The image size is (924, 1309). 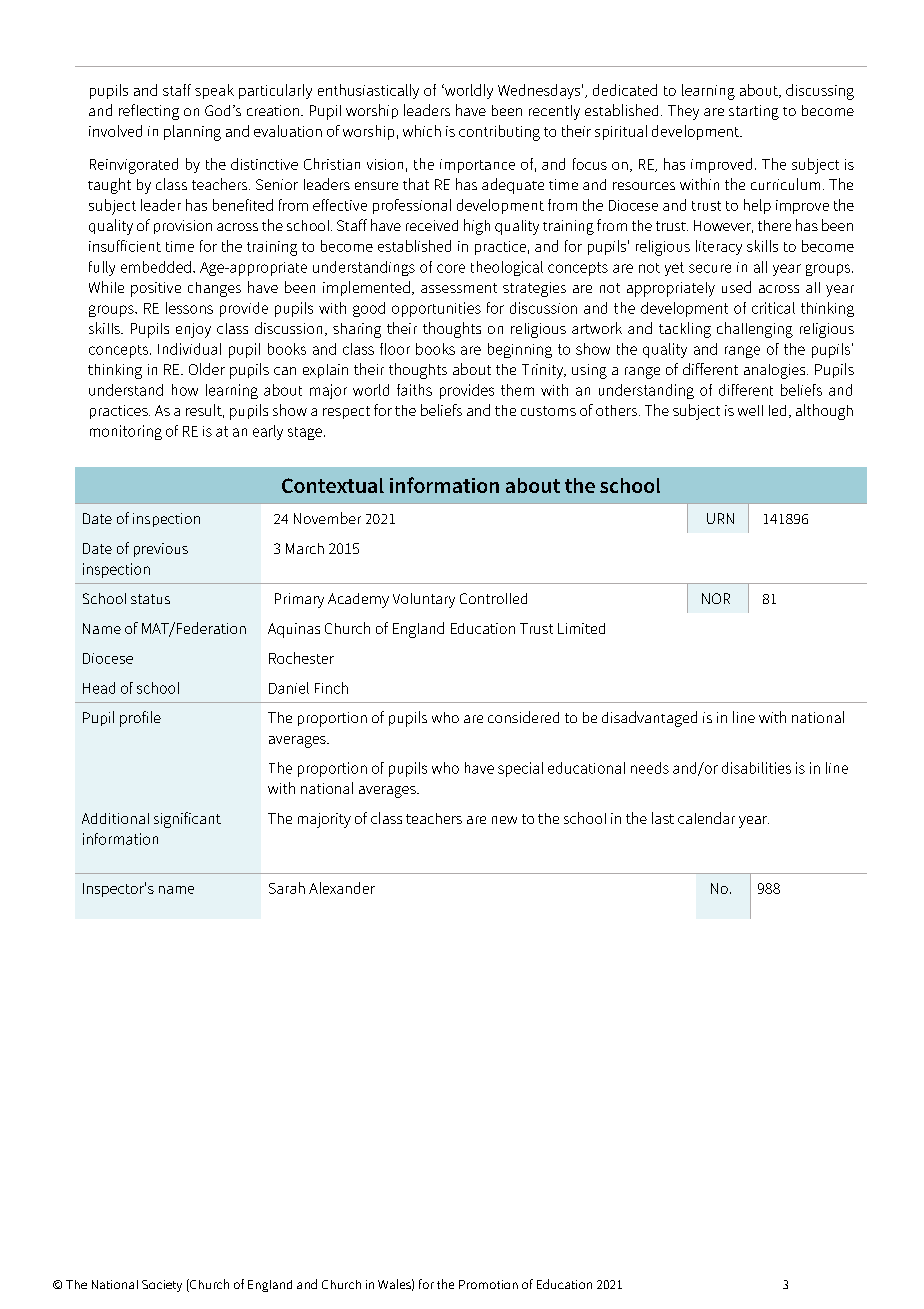 I want to click on contributing, so click(x=499, y=133).
